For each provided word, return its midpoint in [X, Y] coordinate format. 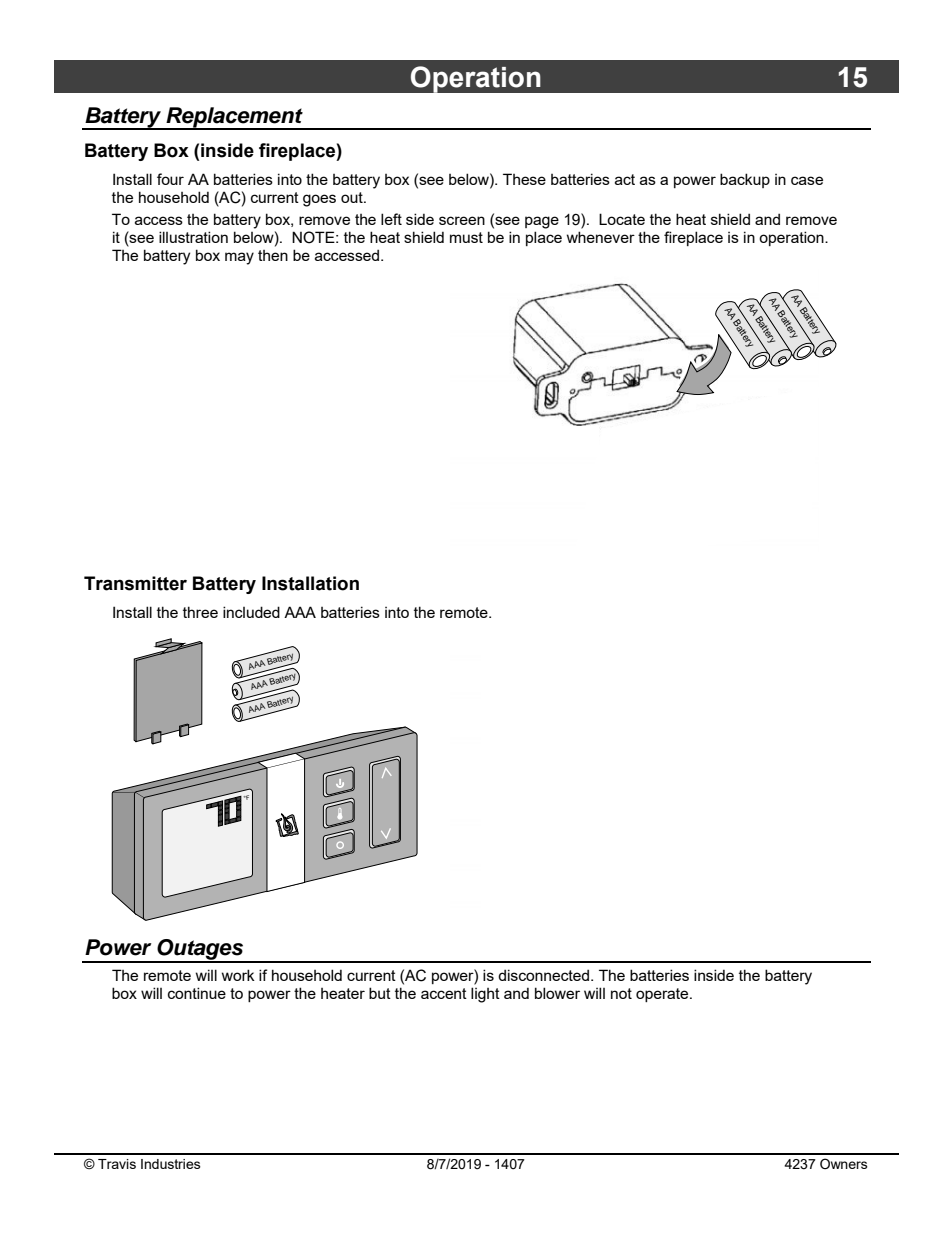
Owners [844, 1163]
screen [462, 220]
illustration [193, 237]
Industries [171, 1164]
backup [745, 180]
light [485, 995]
